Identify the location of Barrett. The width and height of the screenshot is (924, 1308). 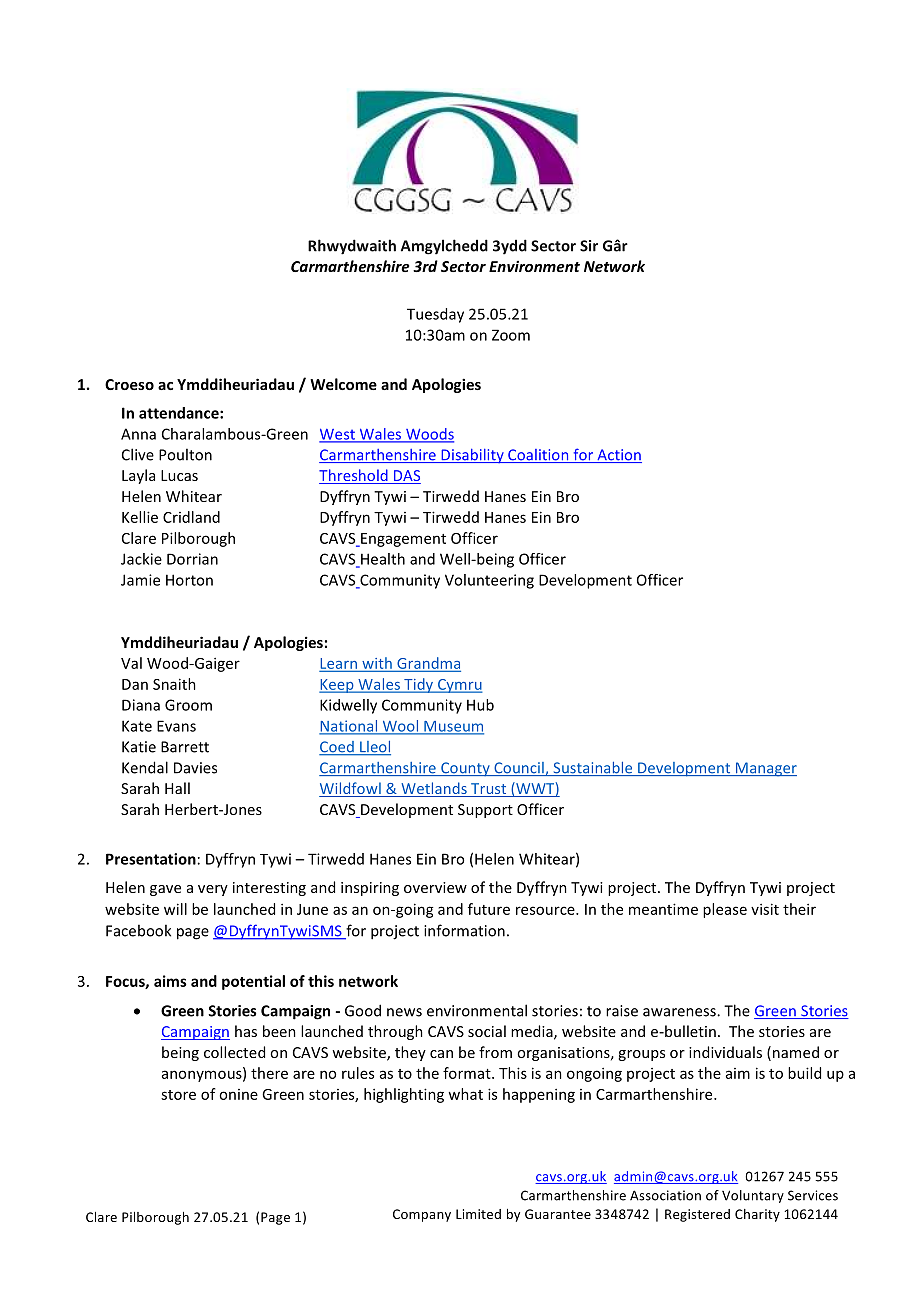
(185, 747).
